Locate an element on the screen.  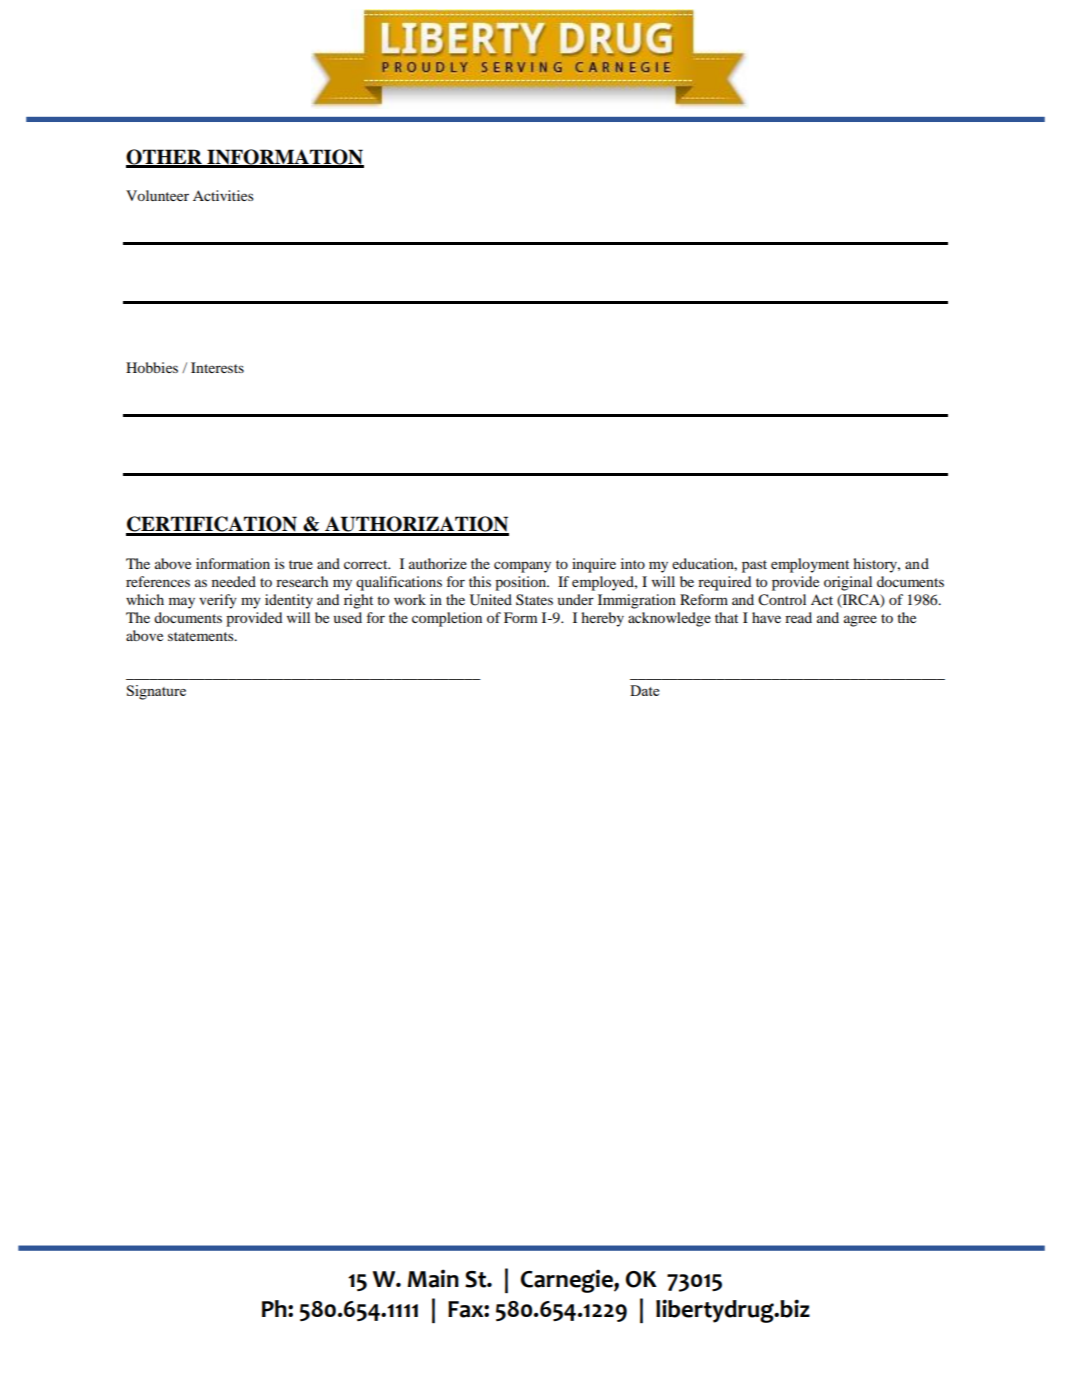
Signature is located at coordinates (156, 692).
